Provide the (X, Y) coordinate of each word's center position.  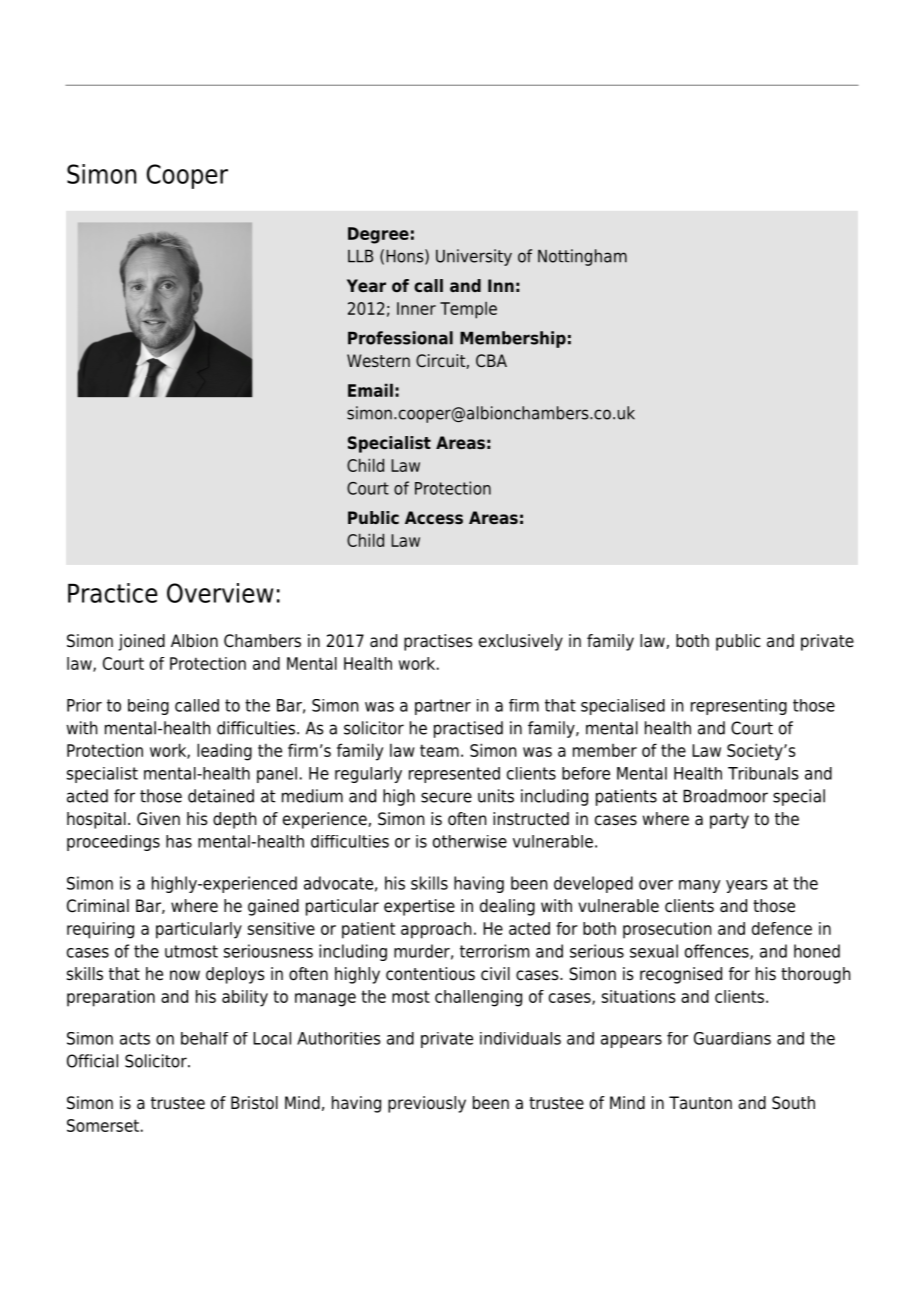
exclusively (521, 642)
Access (434, 517)
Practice (113, 593)
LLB (360, 256)
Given (158, 819)
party (729, 821)
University (474, 257)
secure (446, 797)
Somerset (103, 1125)
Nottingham (582, 257)
